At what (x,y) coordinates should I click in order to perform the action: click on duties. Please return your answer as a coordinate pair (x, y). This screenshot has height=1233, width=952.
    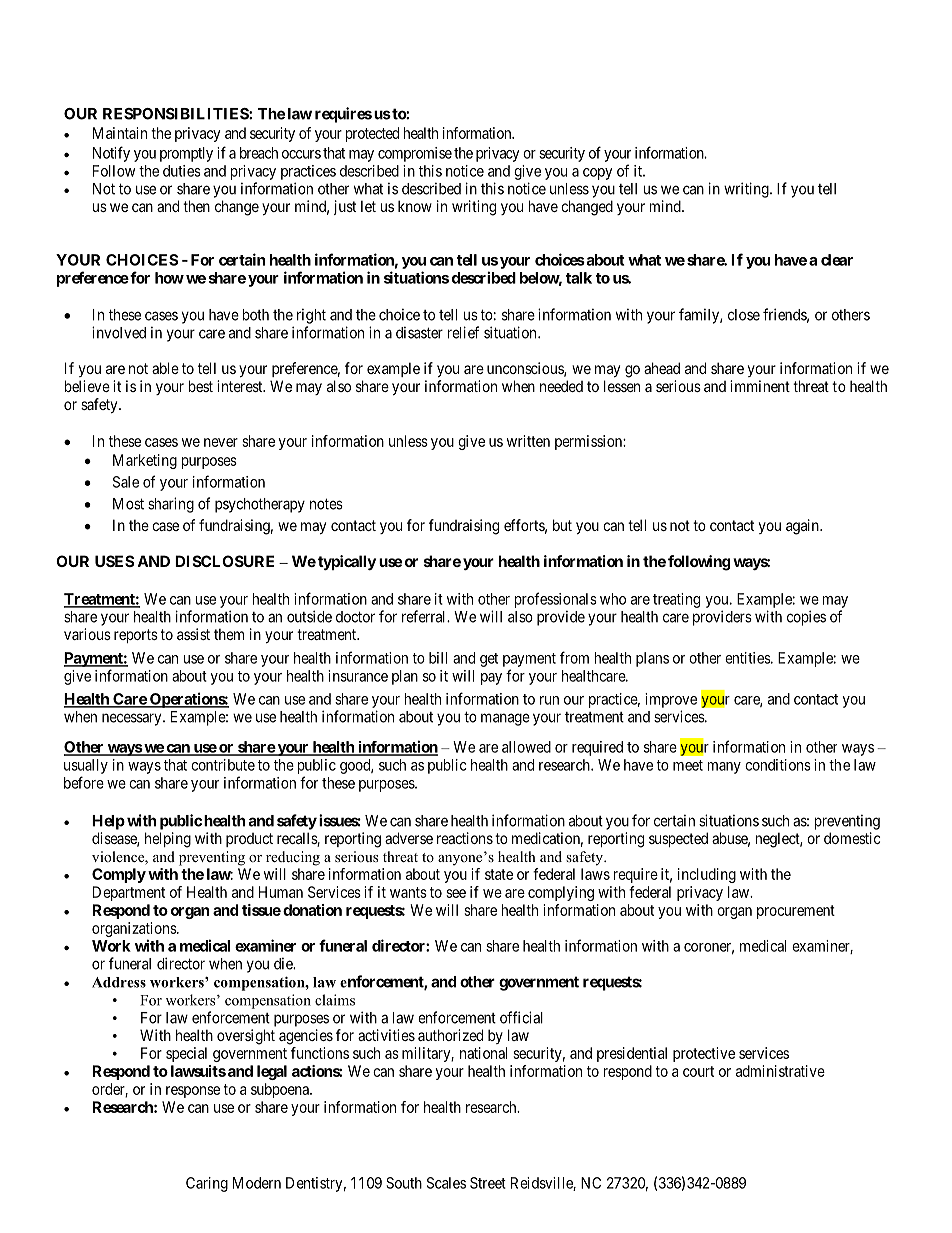
    Looking at the image, I should click on (182, 171).
